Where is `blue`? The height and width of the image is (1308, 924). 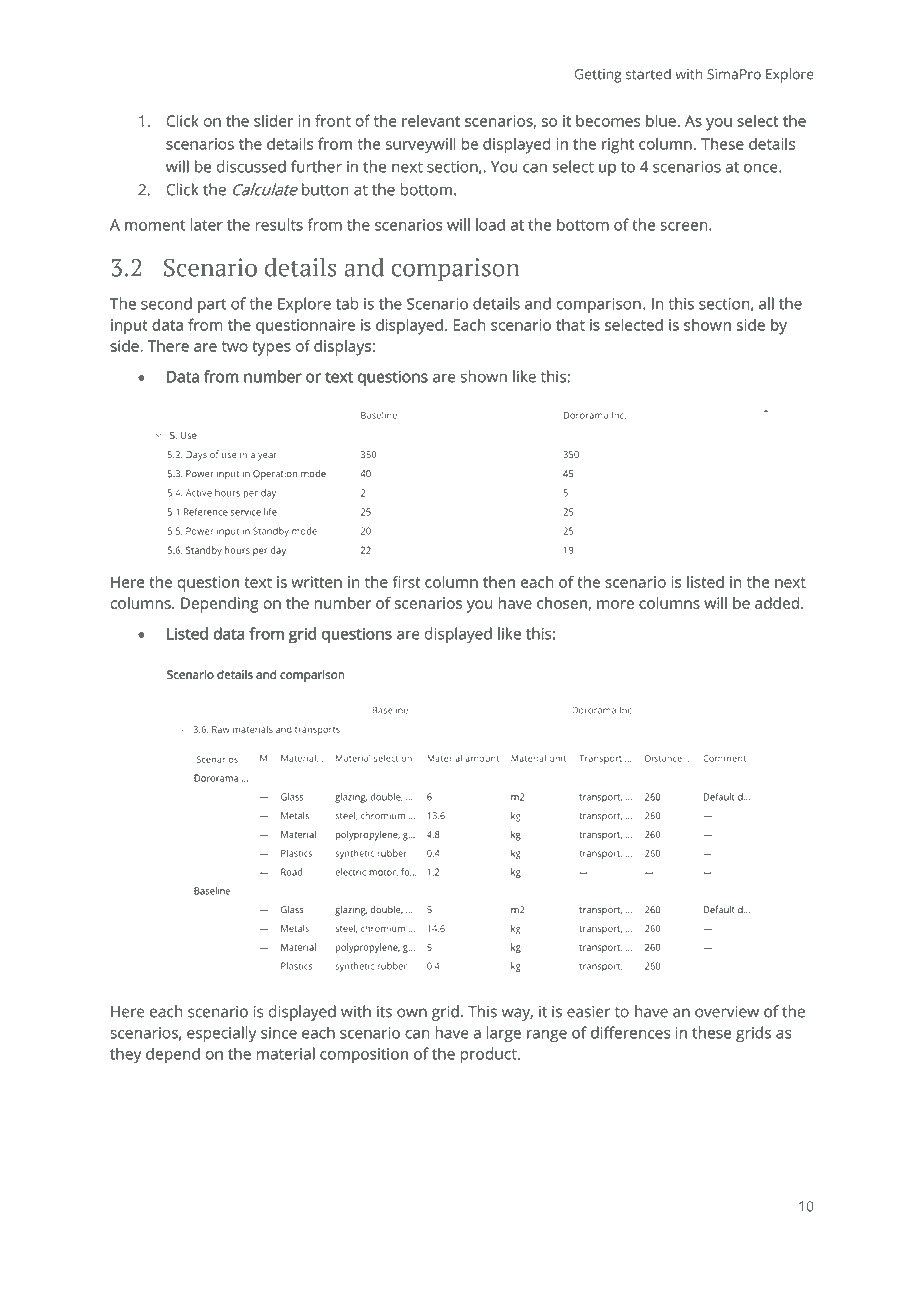 blue is located at coordinates (661, 120).
